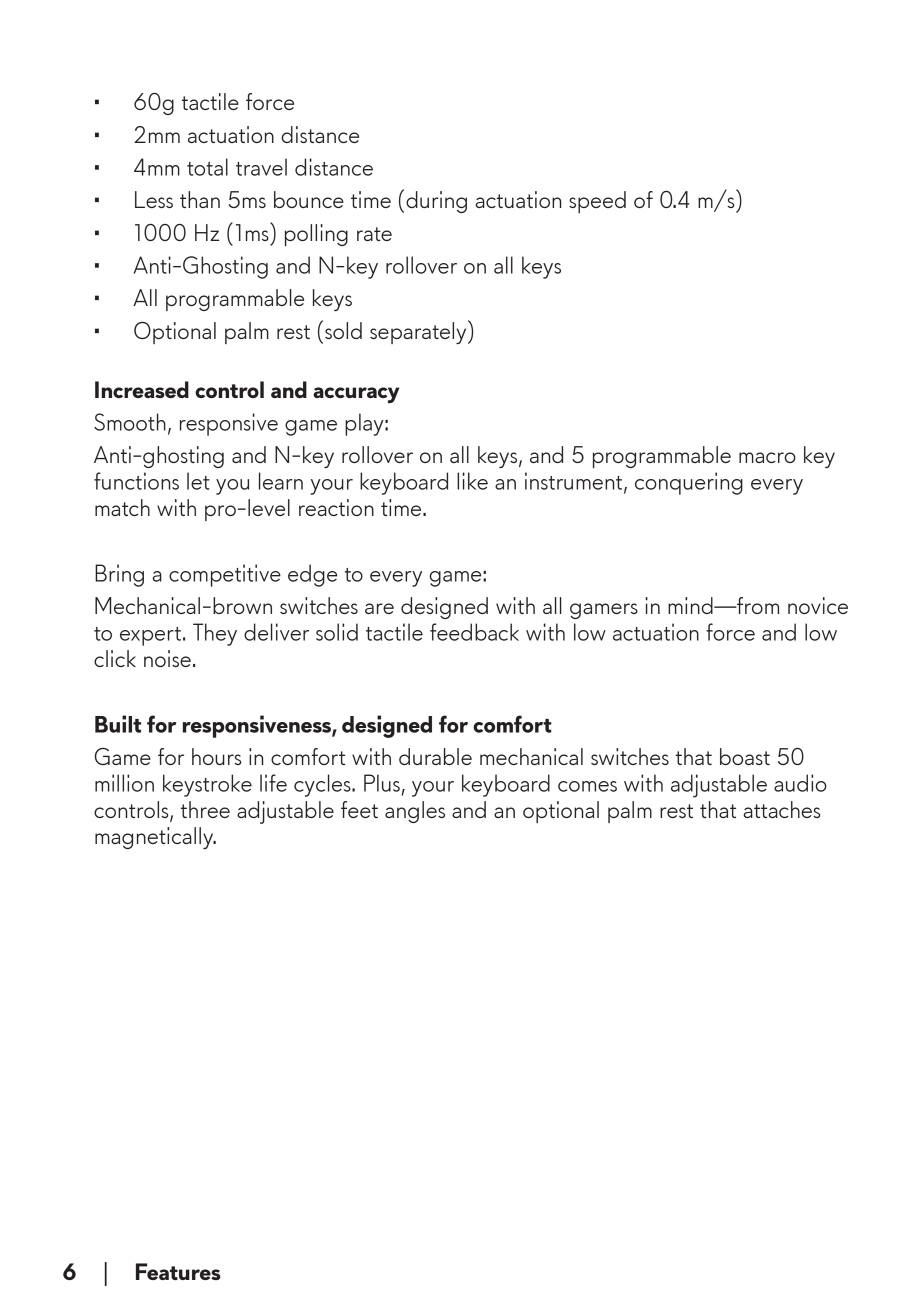  I want to click on Increased, so click(142, 389).
